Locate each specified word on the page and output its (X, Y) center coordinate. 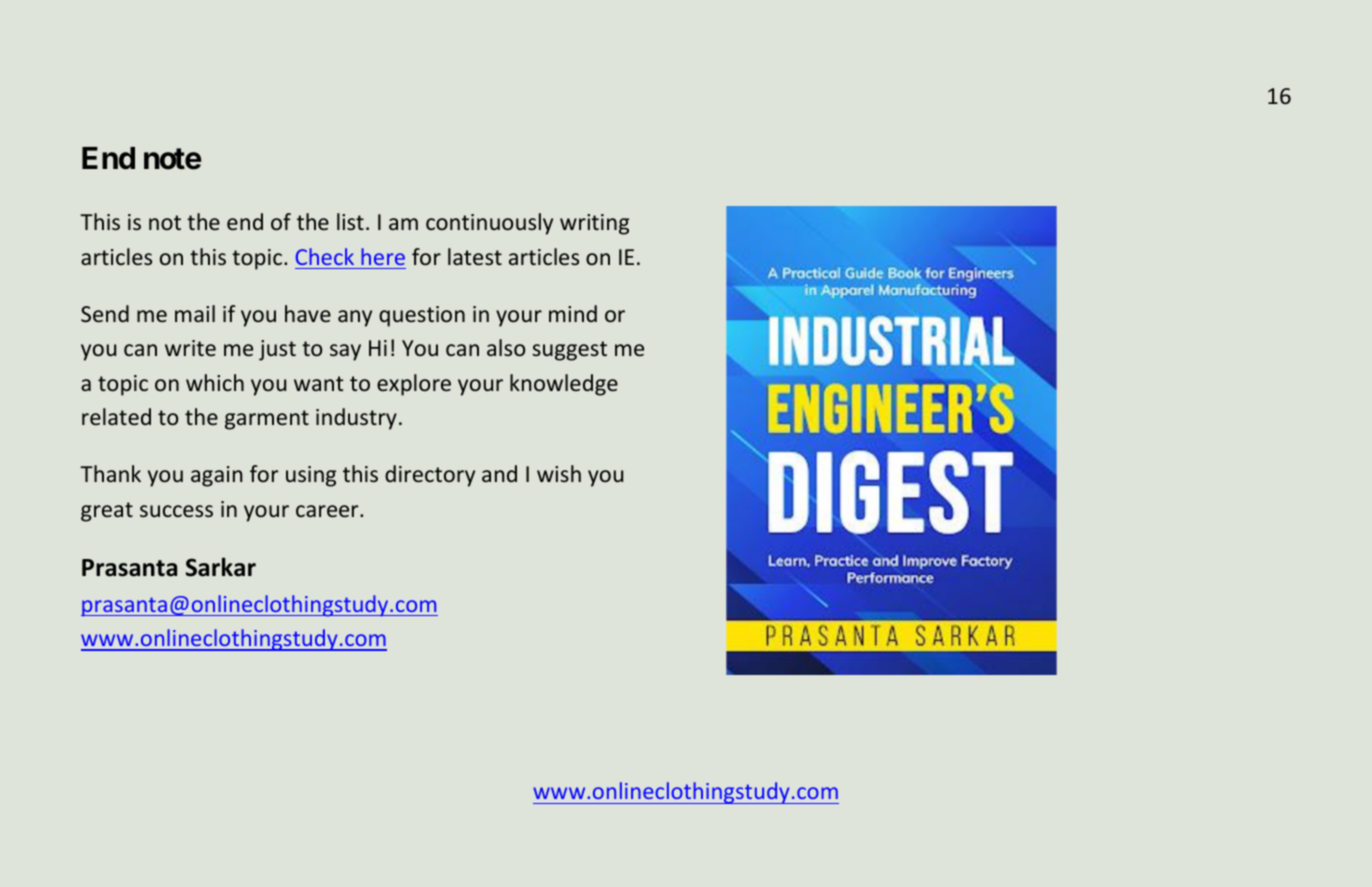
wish (559, 473)
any (355, 318)
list (350, 221)
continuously (489, 224)
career (328, 511)
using (311, 476)
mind (573, 313)
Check (325, 256)
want (318, 383)
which (215, 382)
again (217, 476)
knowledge (564, 385)
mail (195, 313)
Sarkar (221, 567)
